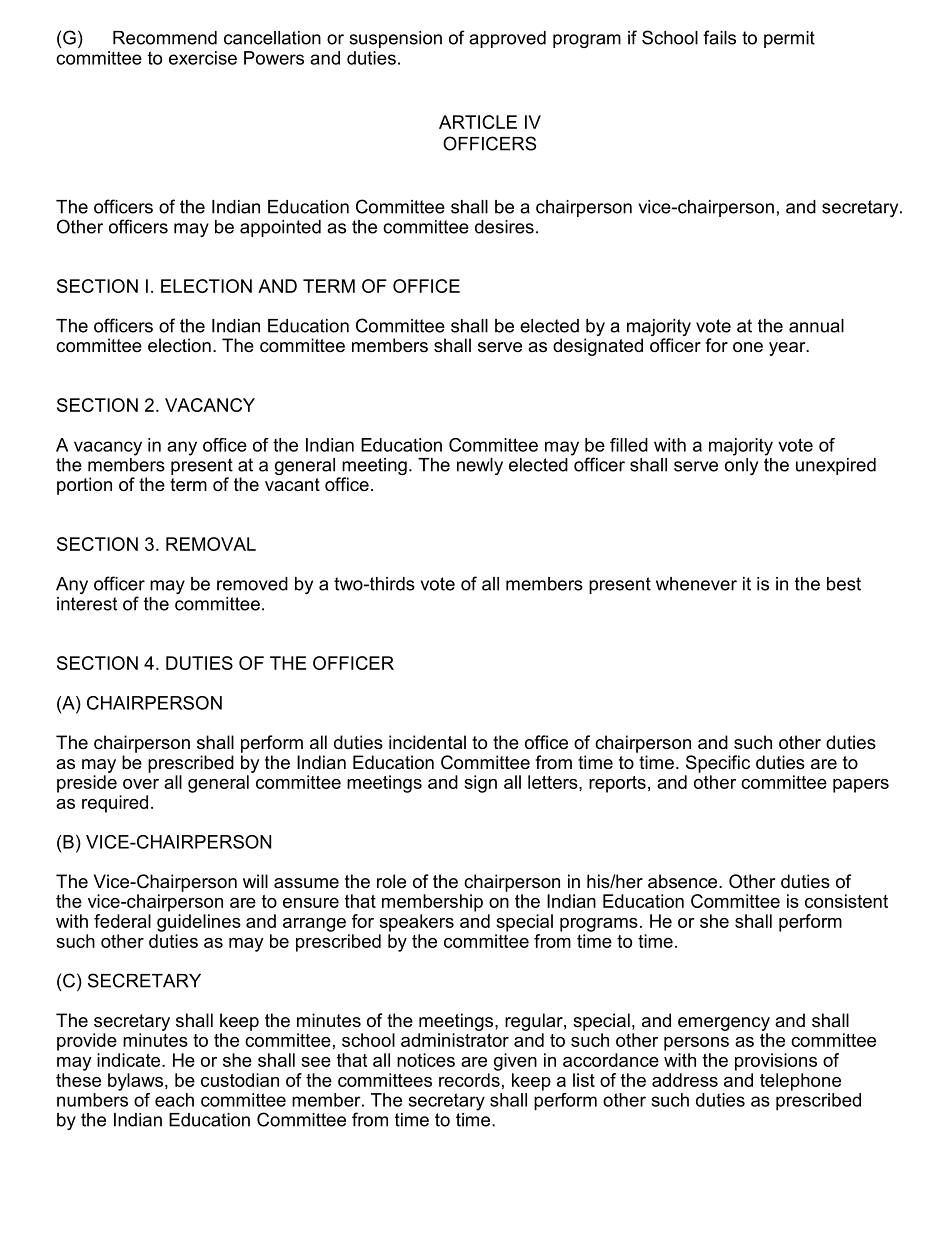  What do you see at coordinates (135, 1082) in the page?
I see `bylaws` at bounding box center [135, 1082].
